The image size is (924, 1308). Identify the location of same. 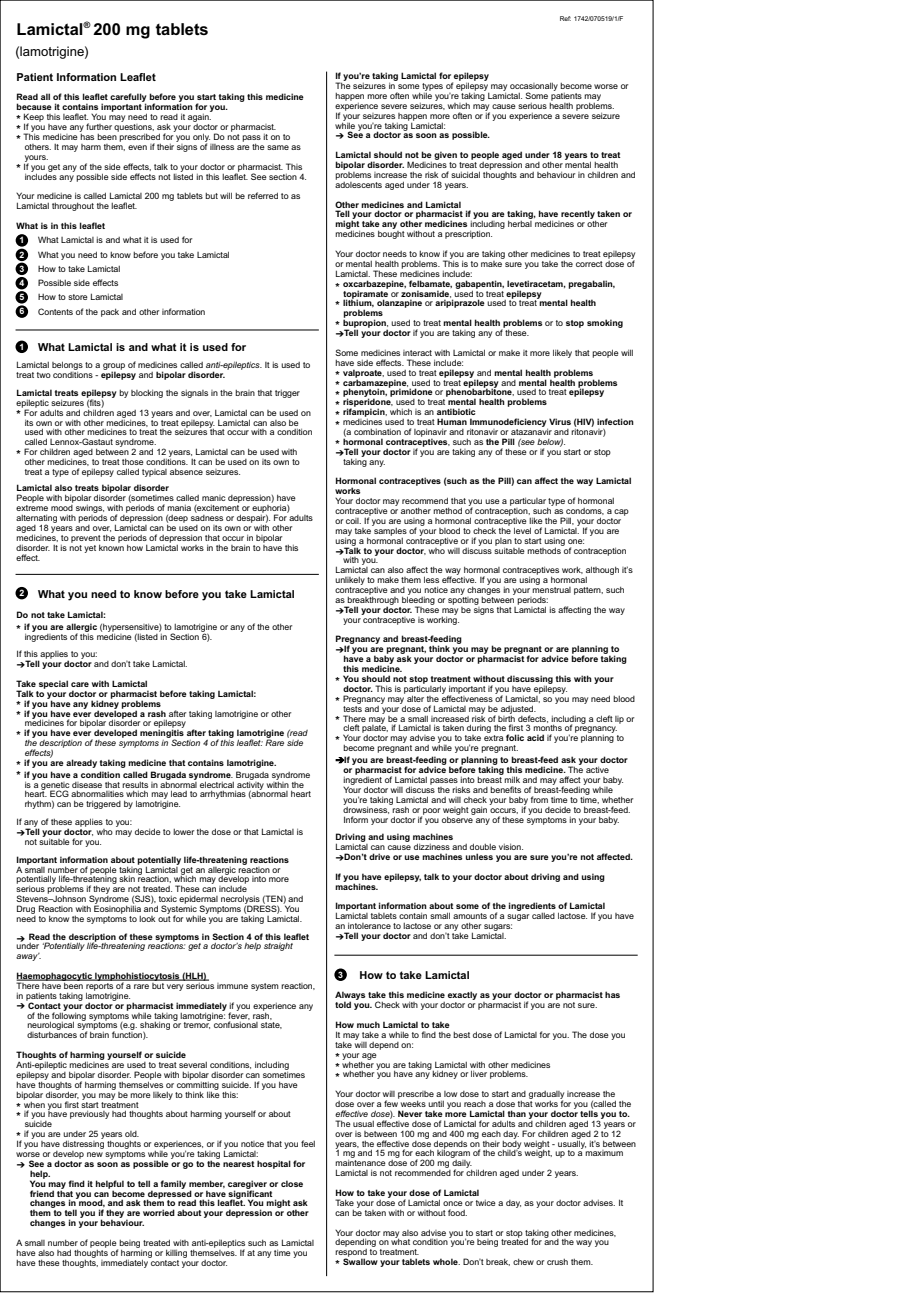
(278, 147).
